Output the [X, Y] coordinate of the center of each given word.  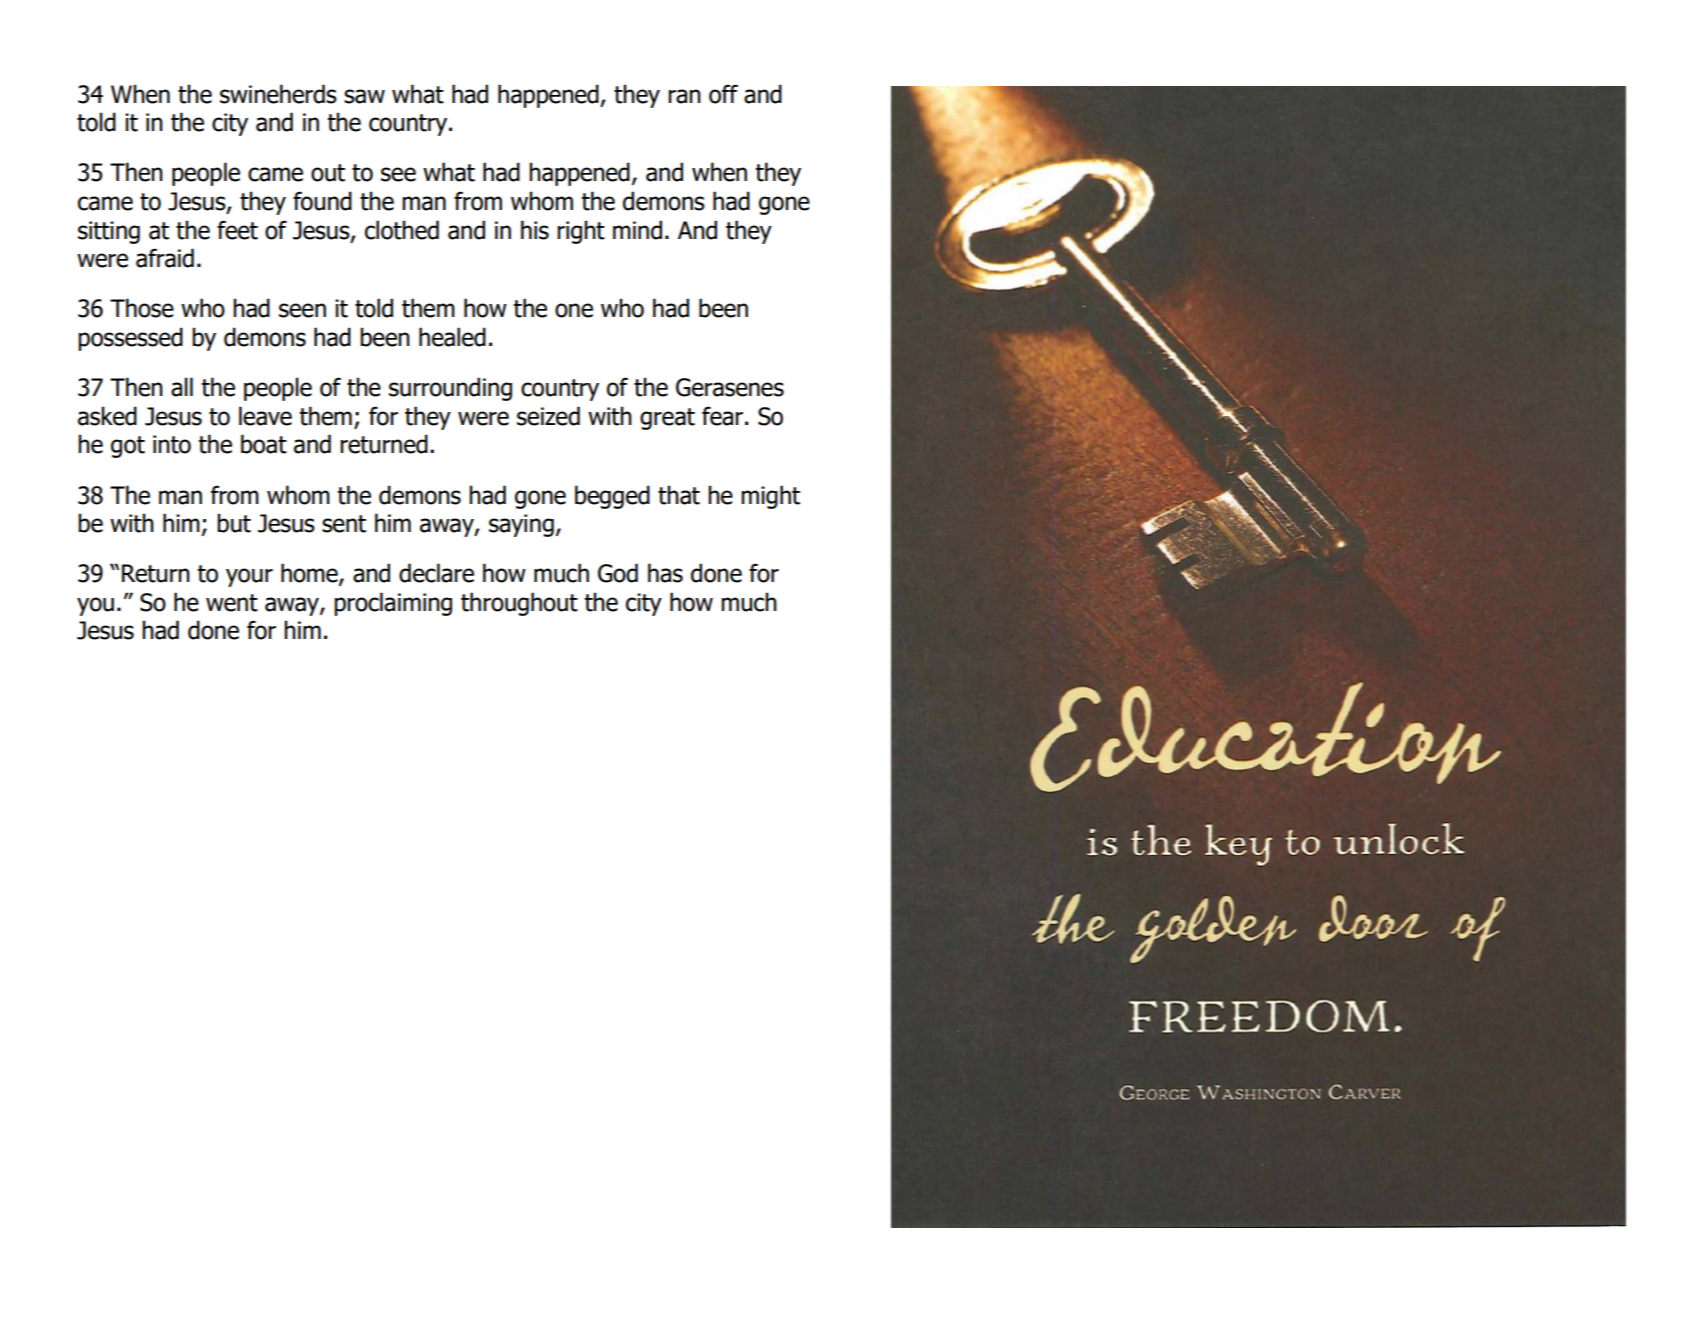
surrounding [450, 389]
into [172, 444]
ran [684, 96]
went [232, 603]
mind [637, 230]
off [723, 94]
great [667, 419]
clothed [402, 230]
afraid [165, 258]
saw [364, 96]
